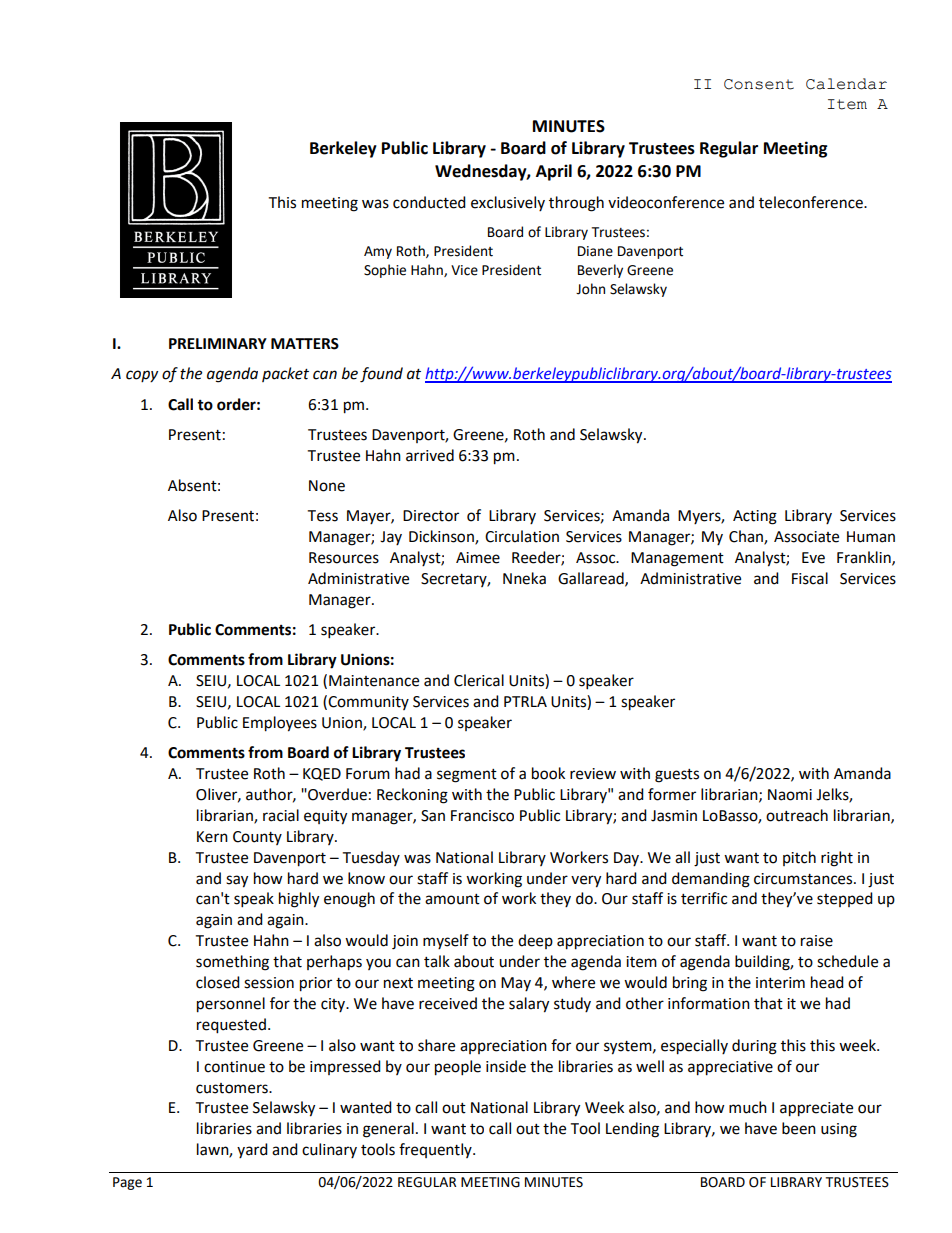 This screenshot has width=952, height=1233. Describe the element at coordinates (252, 1150) in the screenshot. I see `yard` at that location.
